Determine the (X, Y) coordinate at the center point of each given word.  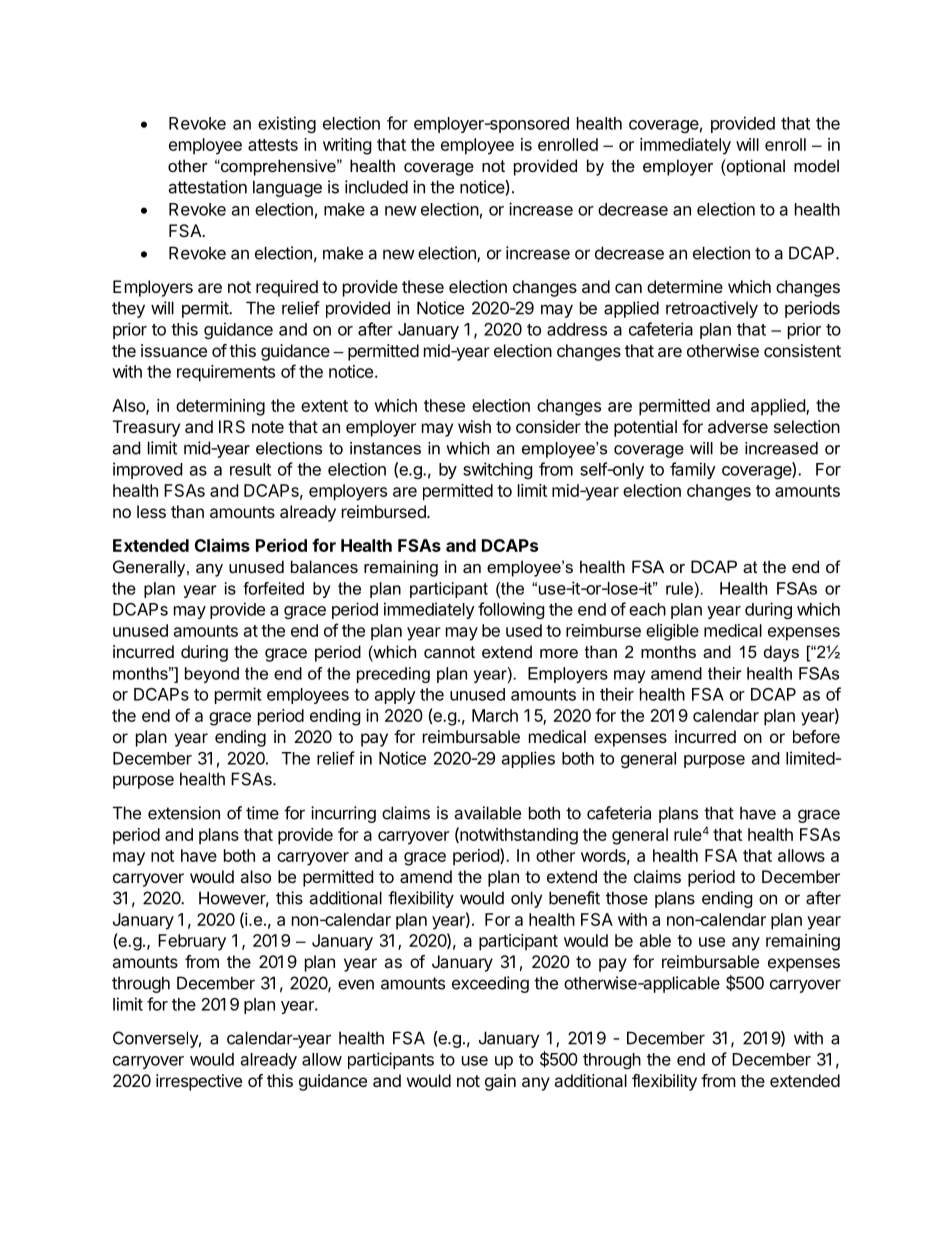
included (376, 187)
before (816, 736)
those (627, 898)
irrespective (199, 1082)
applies (528, 759)
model (816, 165)
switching (498, 470)
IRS (232, 426)
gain (500, 1082)
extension (184, 813)
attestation (207, 187)
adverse (738, 426)
